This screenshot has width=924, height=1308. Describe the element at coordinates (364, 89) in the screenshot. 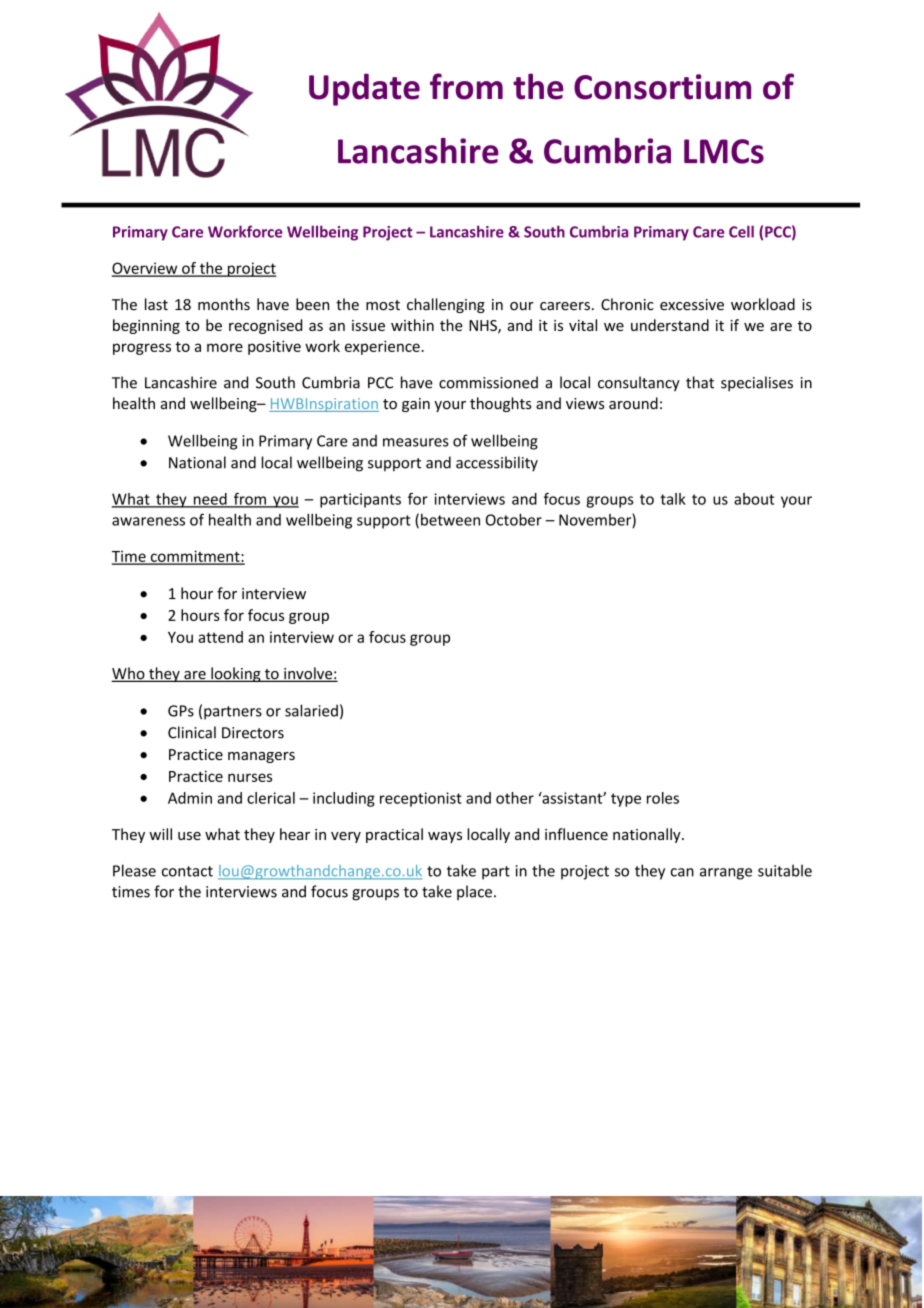

I see `Update` at that location.
